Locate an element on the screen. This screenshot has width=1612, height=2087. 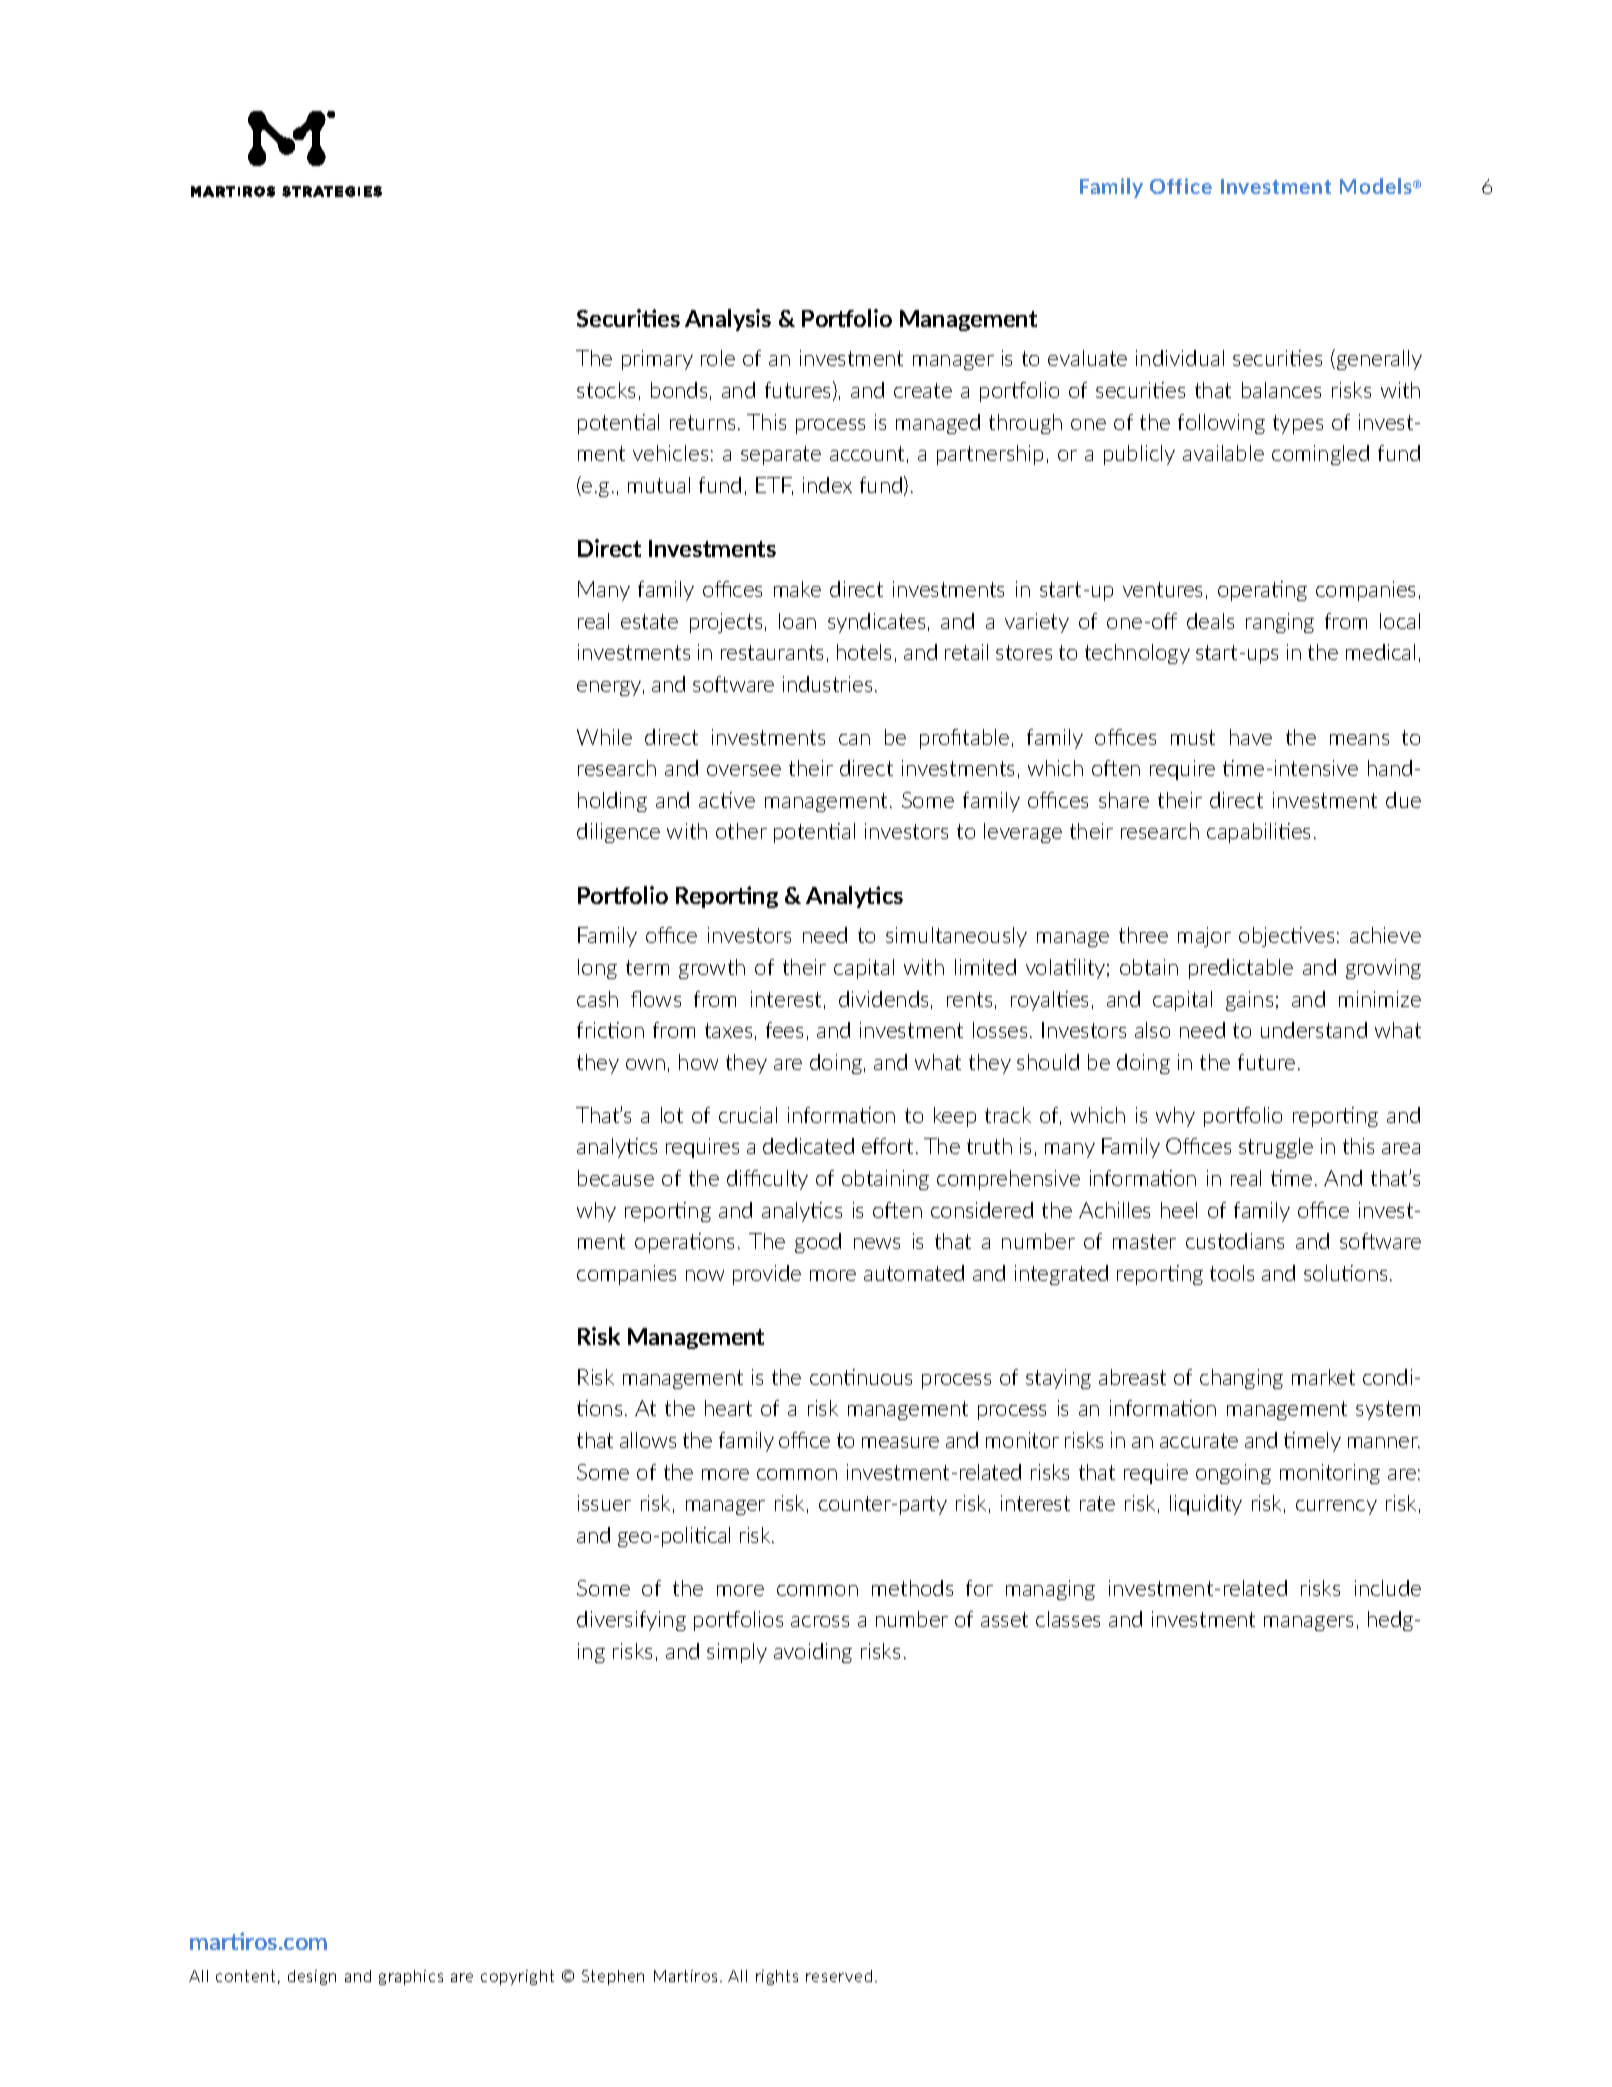
measure is located at coordinates (900, 1442).
